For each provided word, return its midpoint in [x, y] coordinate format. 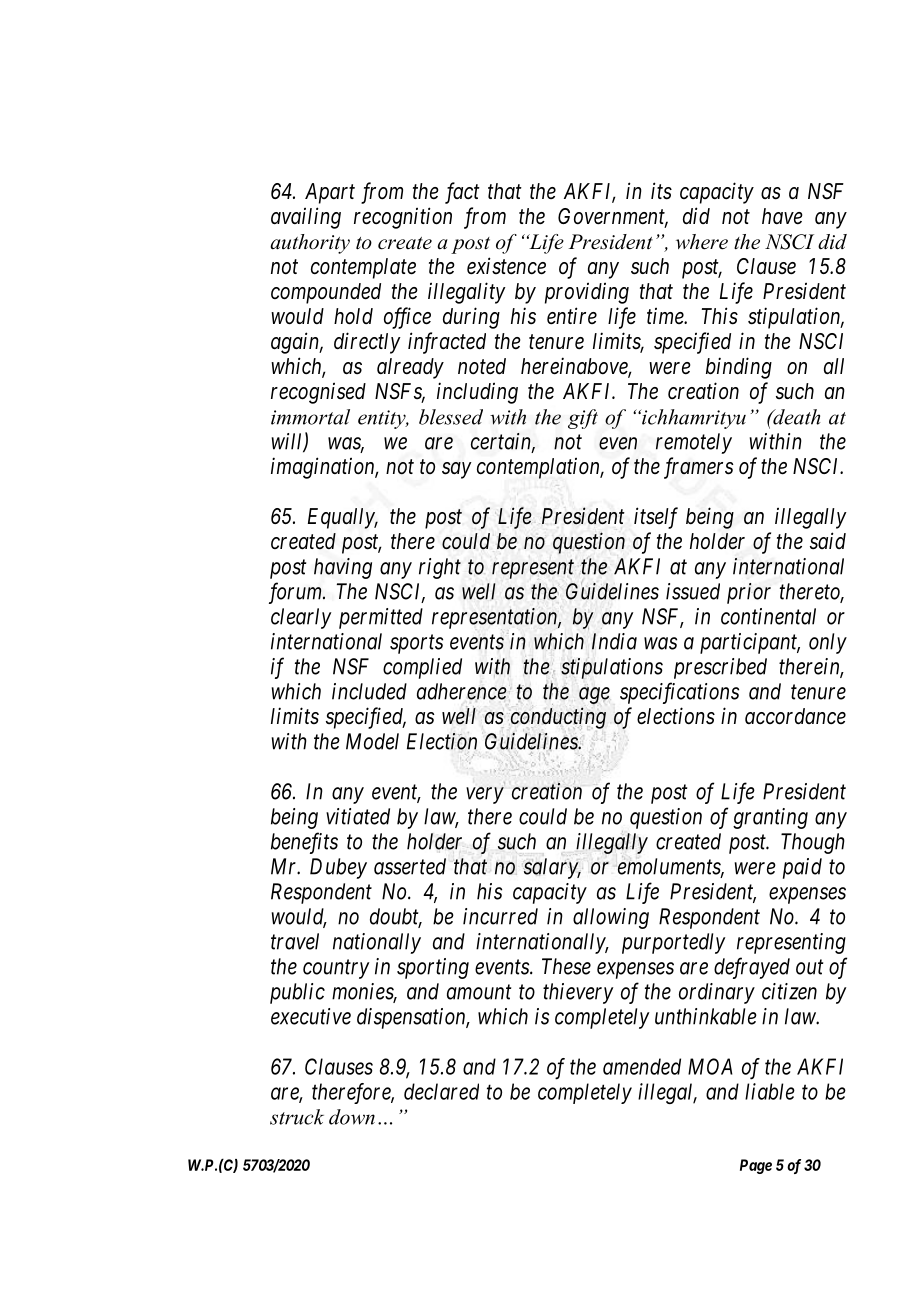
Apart [330, 193]
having [343, 568]
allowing [611, 918]
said [828, 541]
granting [770, 818]
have [782, 216]
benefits [304, 843]
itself [656, 518]
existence [506, 266]
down [352, 1117]
